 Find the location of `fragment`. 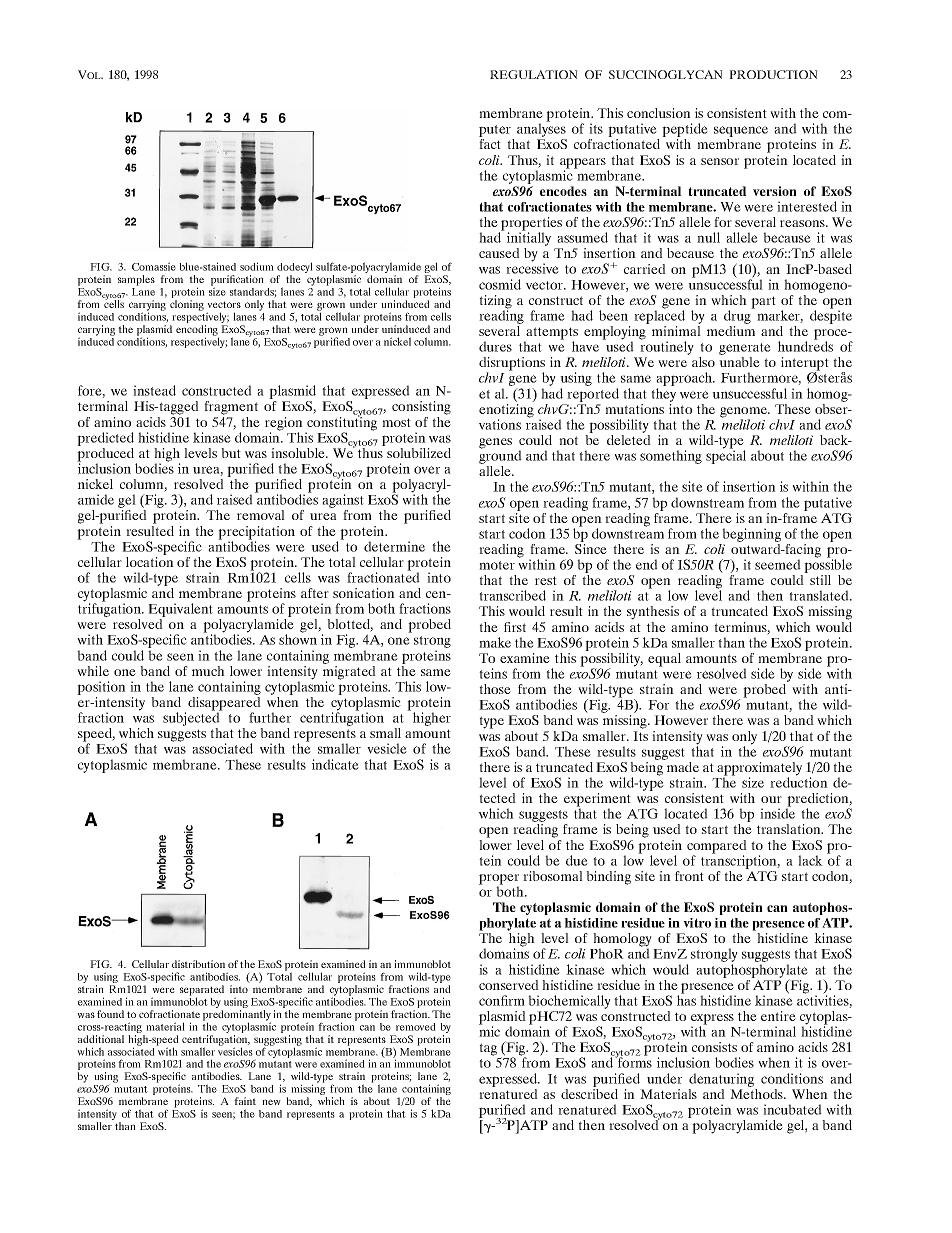

fragment is located at coordinates (231, 408).
